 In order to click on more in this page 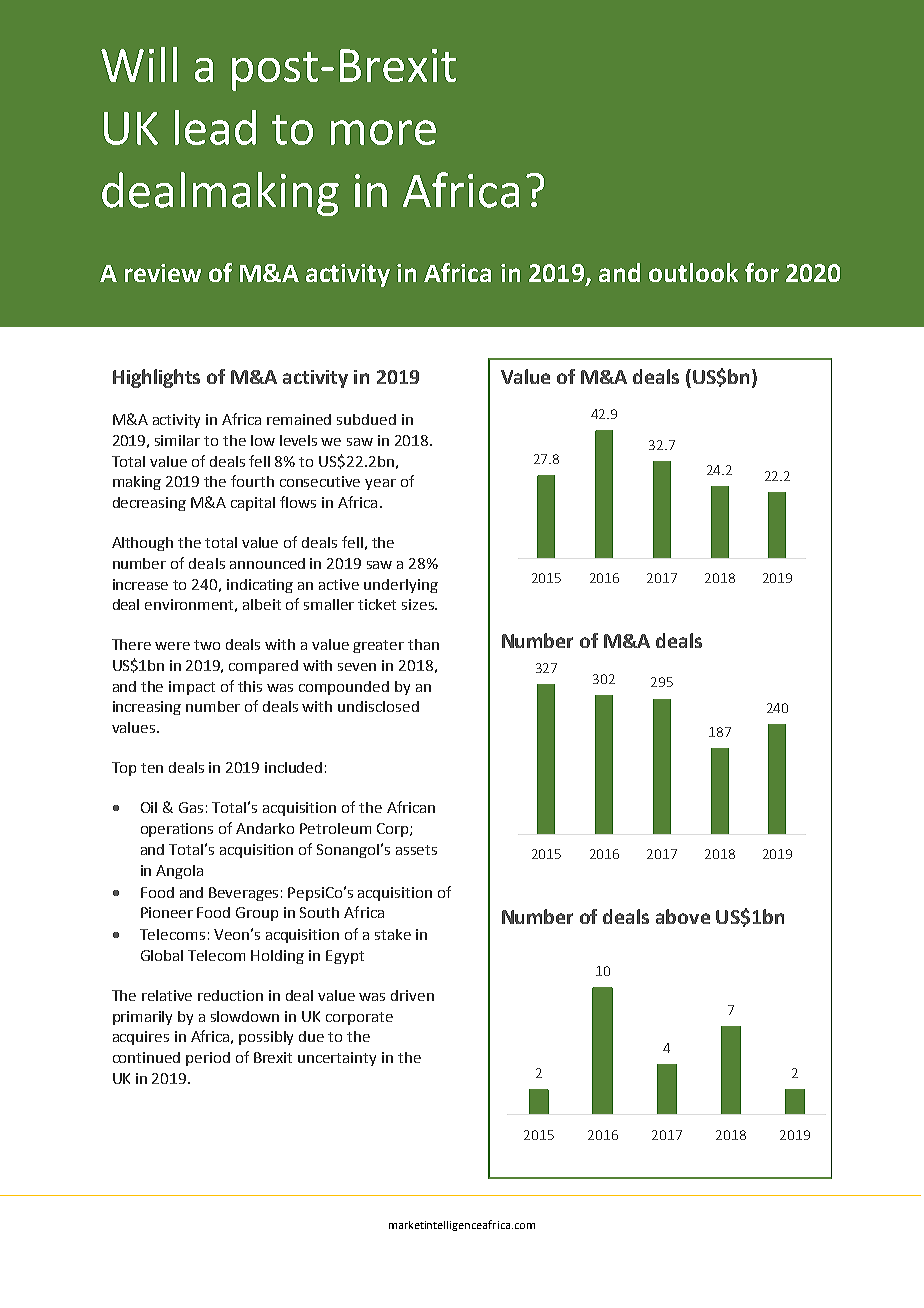, I will do `click(383, 132)`.
